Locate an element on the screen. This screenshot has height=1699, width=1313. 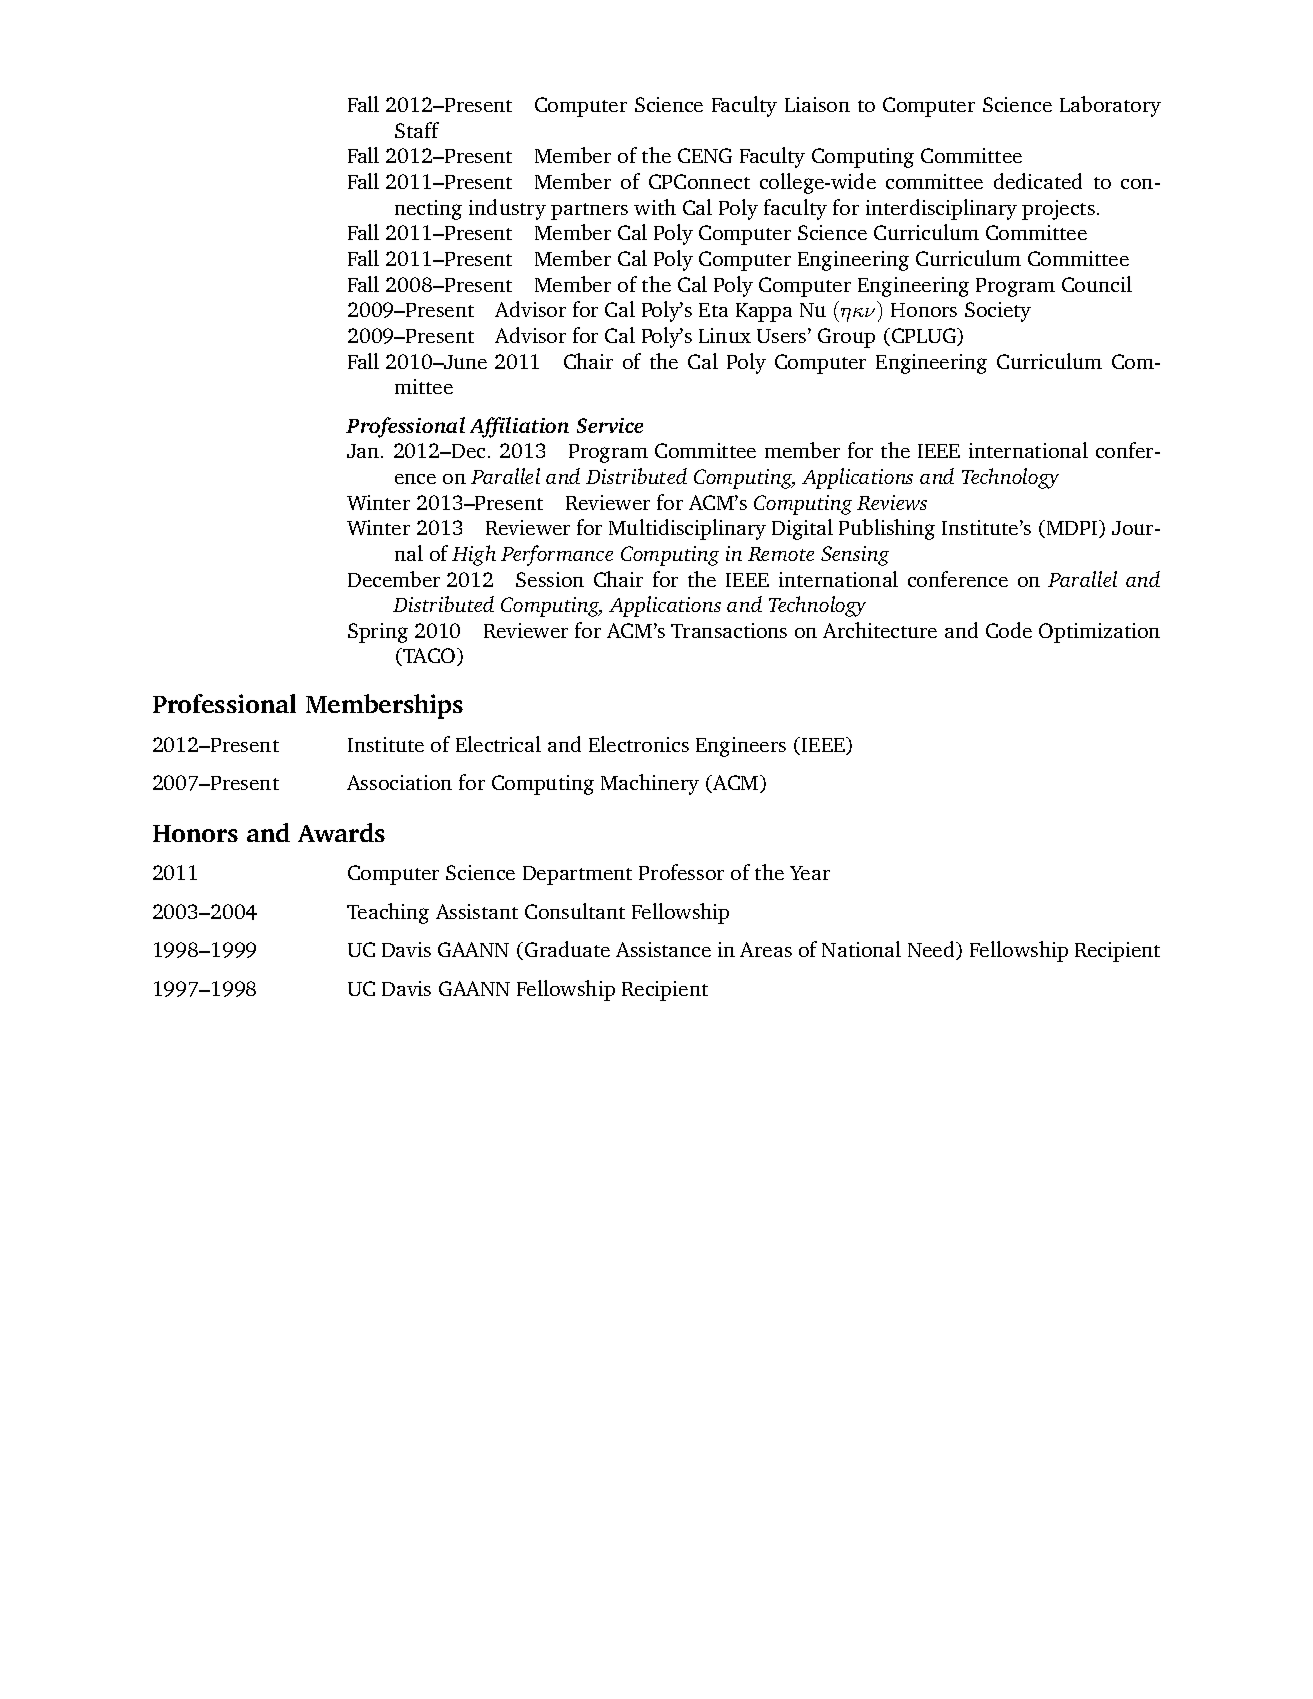
Liaison is located at coordinates (817, 104).
